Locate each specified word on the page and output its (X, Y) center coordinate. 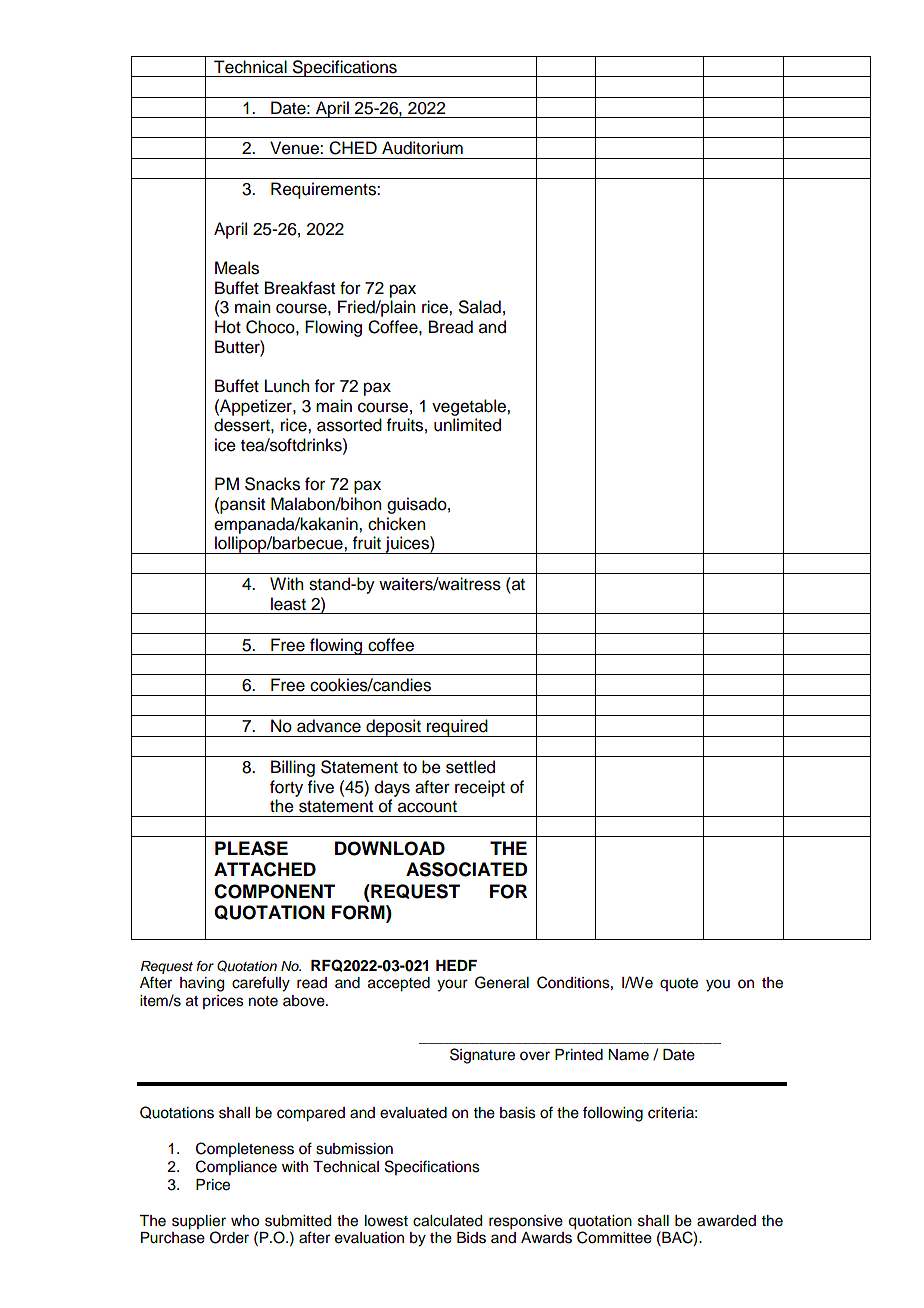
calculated (447, 1221)
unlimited (467, 425)
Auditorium (422, 148)
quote (679, 984)
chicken (396, 524)
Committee (614, 1237)
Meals (237, 268)
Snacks (272, 484)
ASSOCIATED (467, 869)
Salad (480, 307)
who (245, 1221)
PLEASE (251, 848)
